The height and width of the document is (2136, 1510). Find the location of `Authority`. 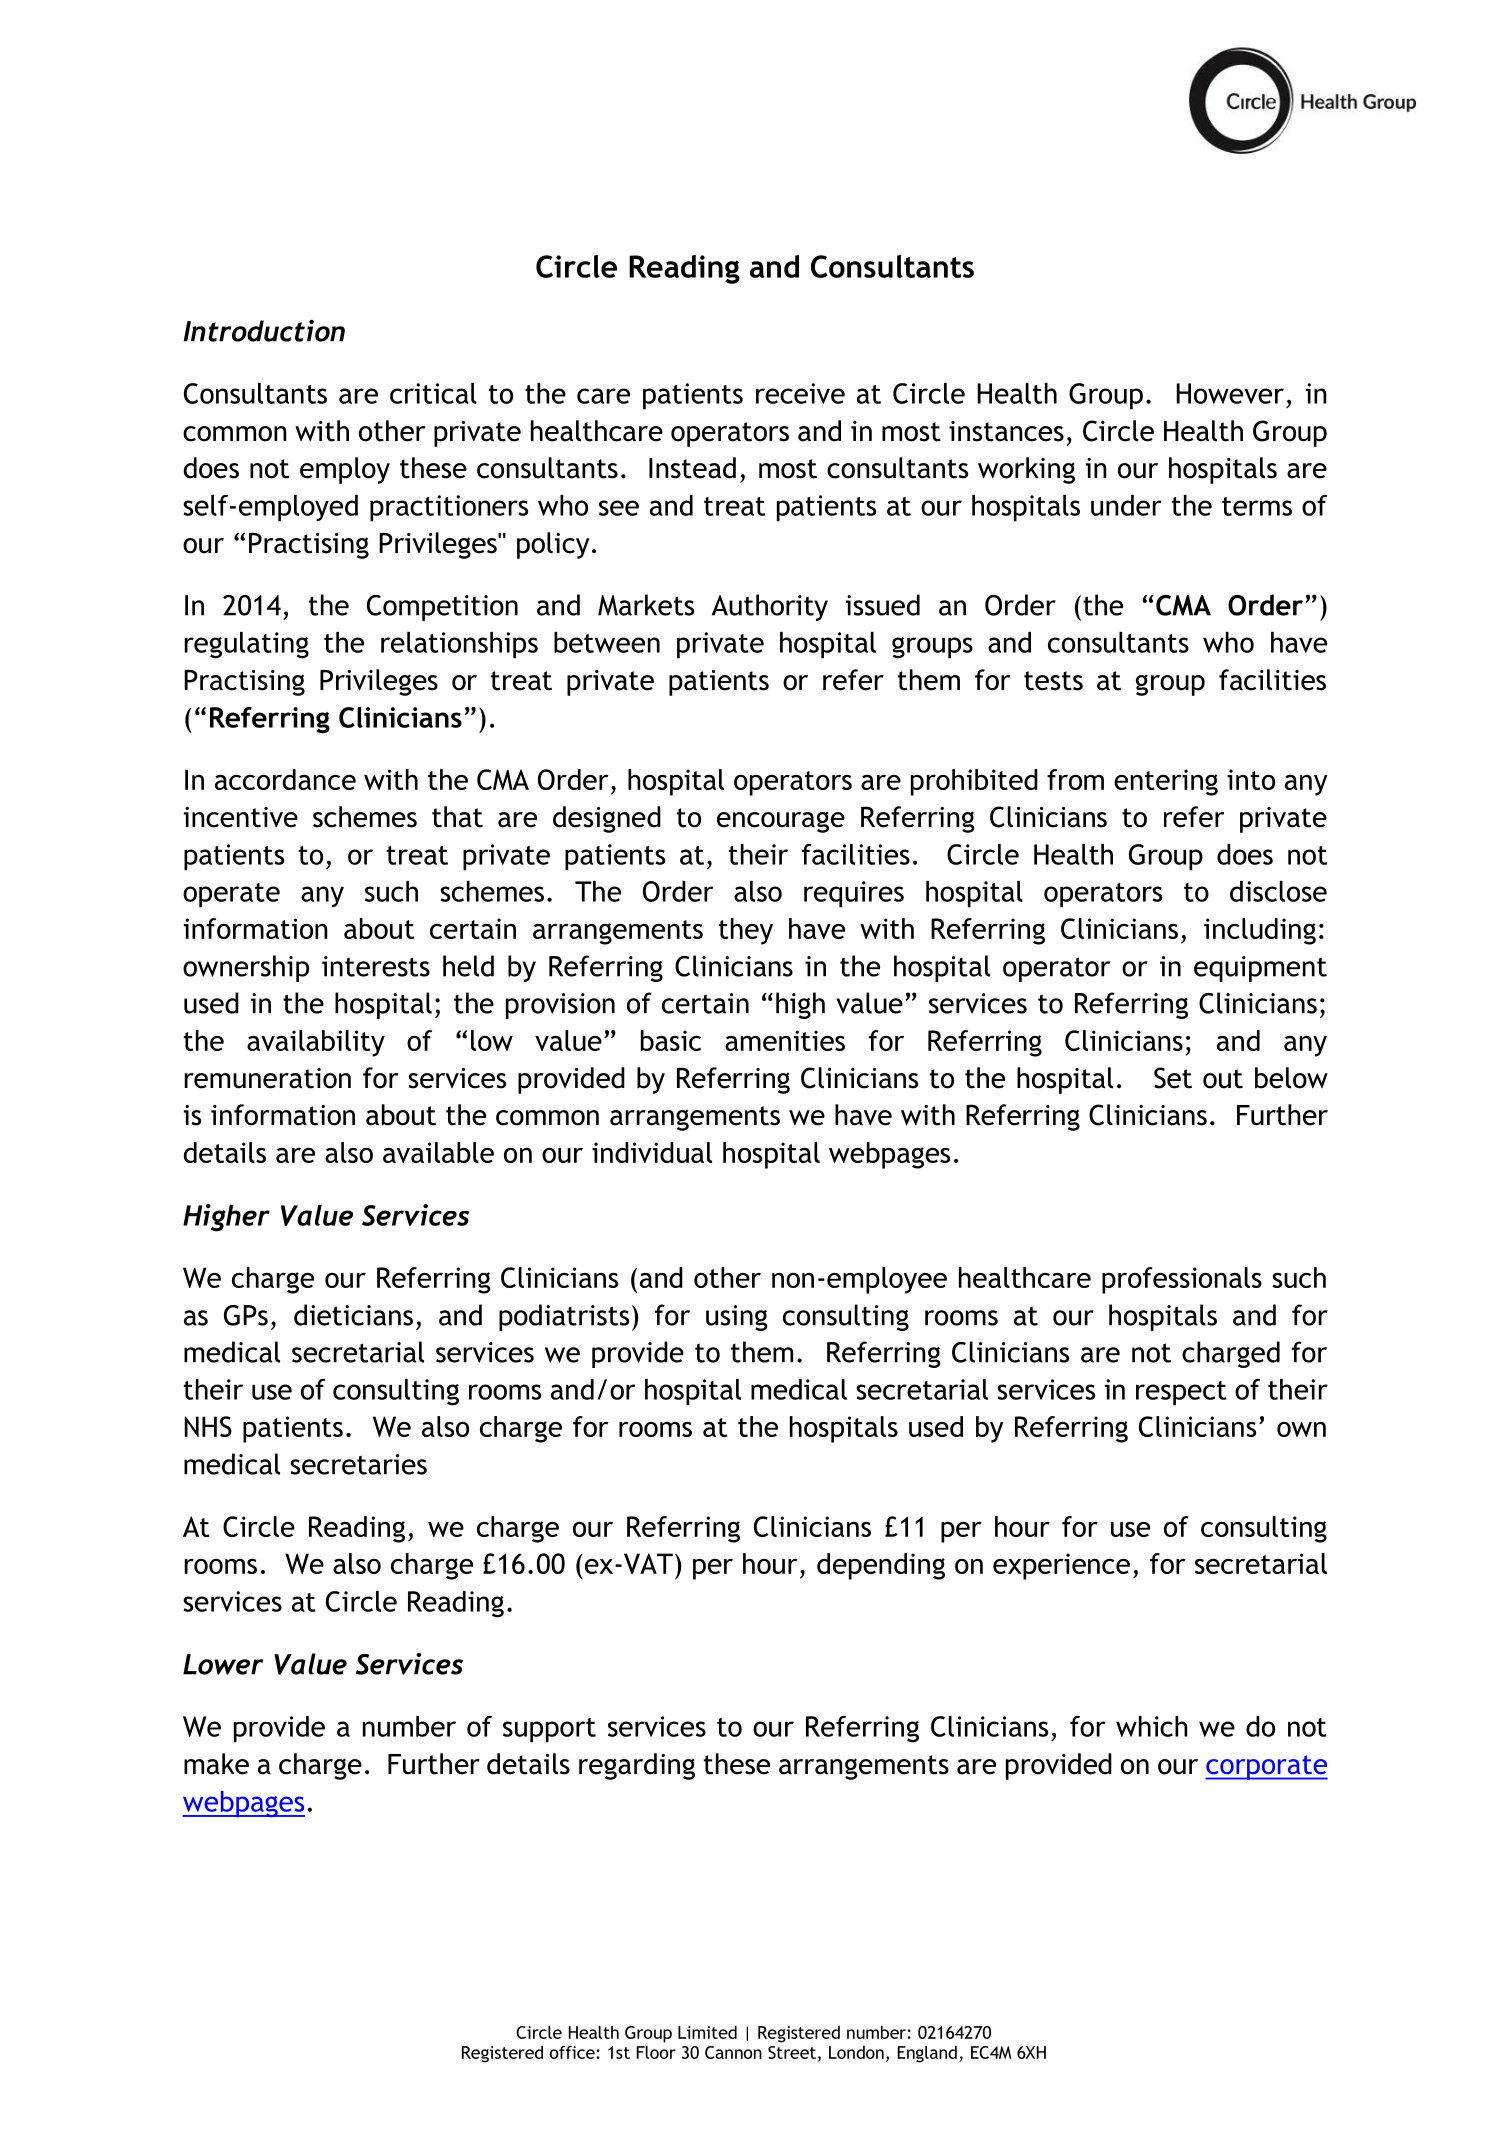

Authority is located at coordinates (770, 607).
